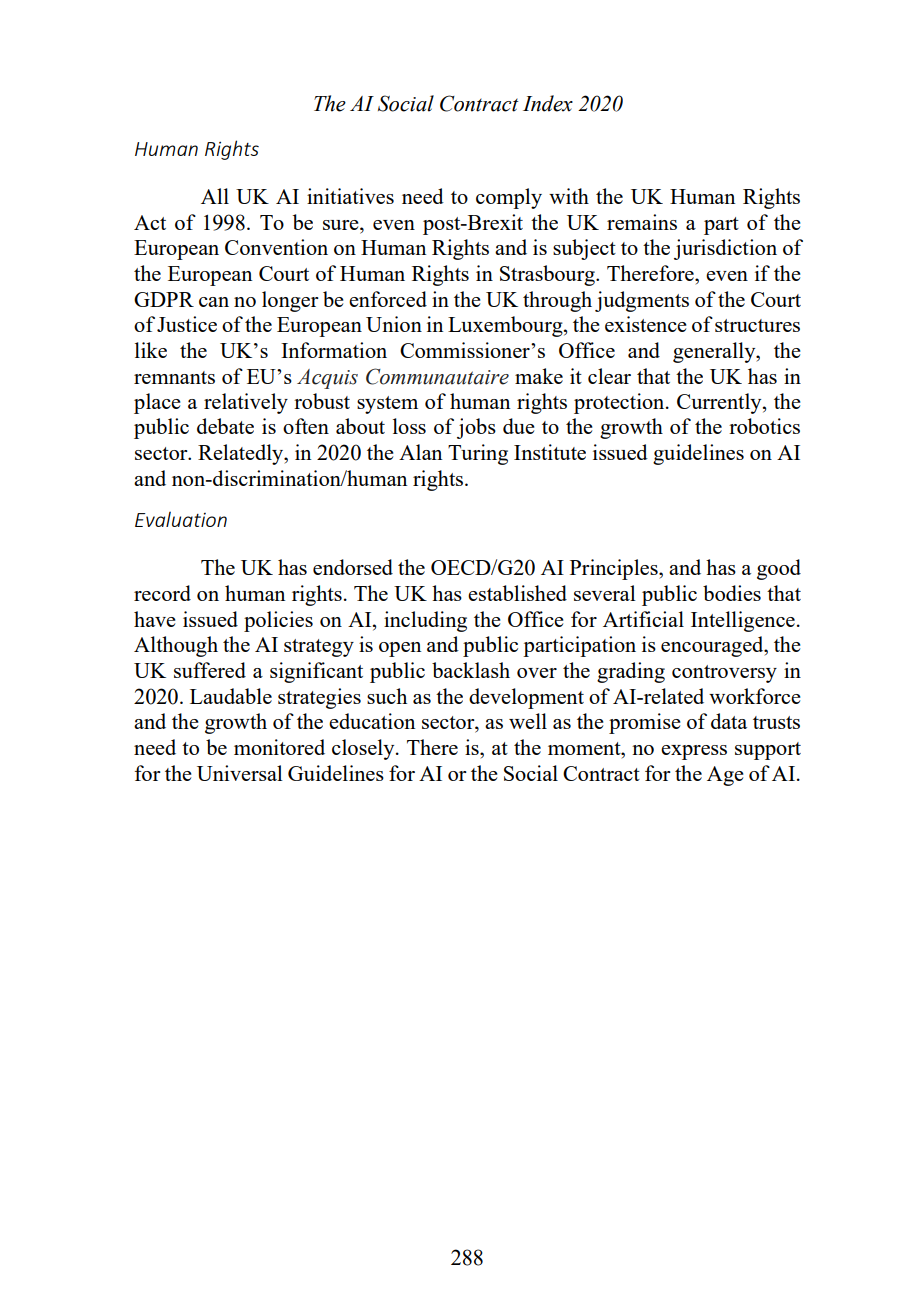  I want to click on Union, so click(394, 324).
